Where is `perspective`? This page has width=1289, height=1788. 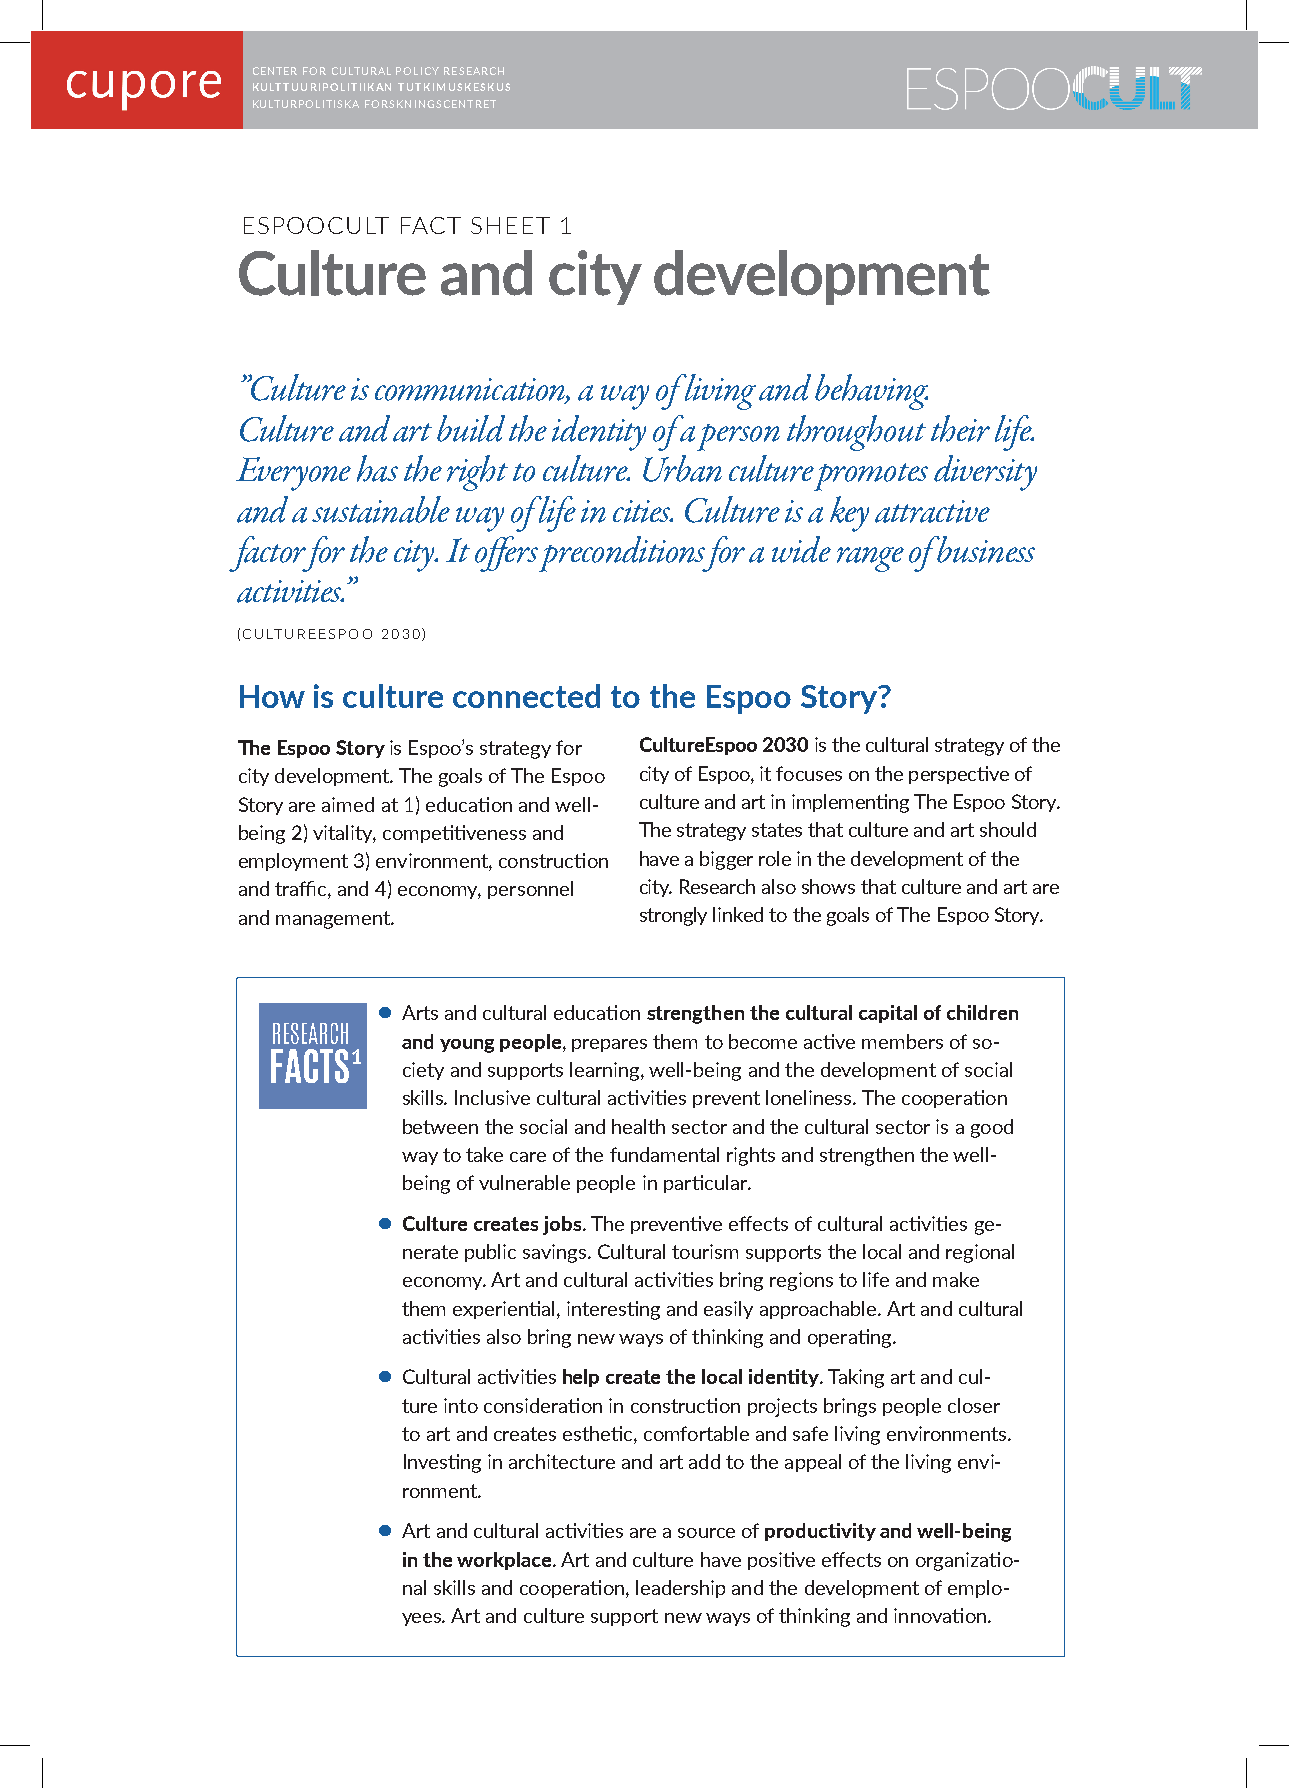
perspective is located at coordinates (959, 775).
